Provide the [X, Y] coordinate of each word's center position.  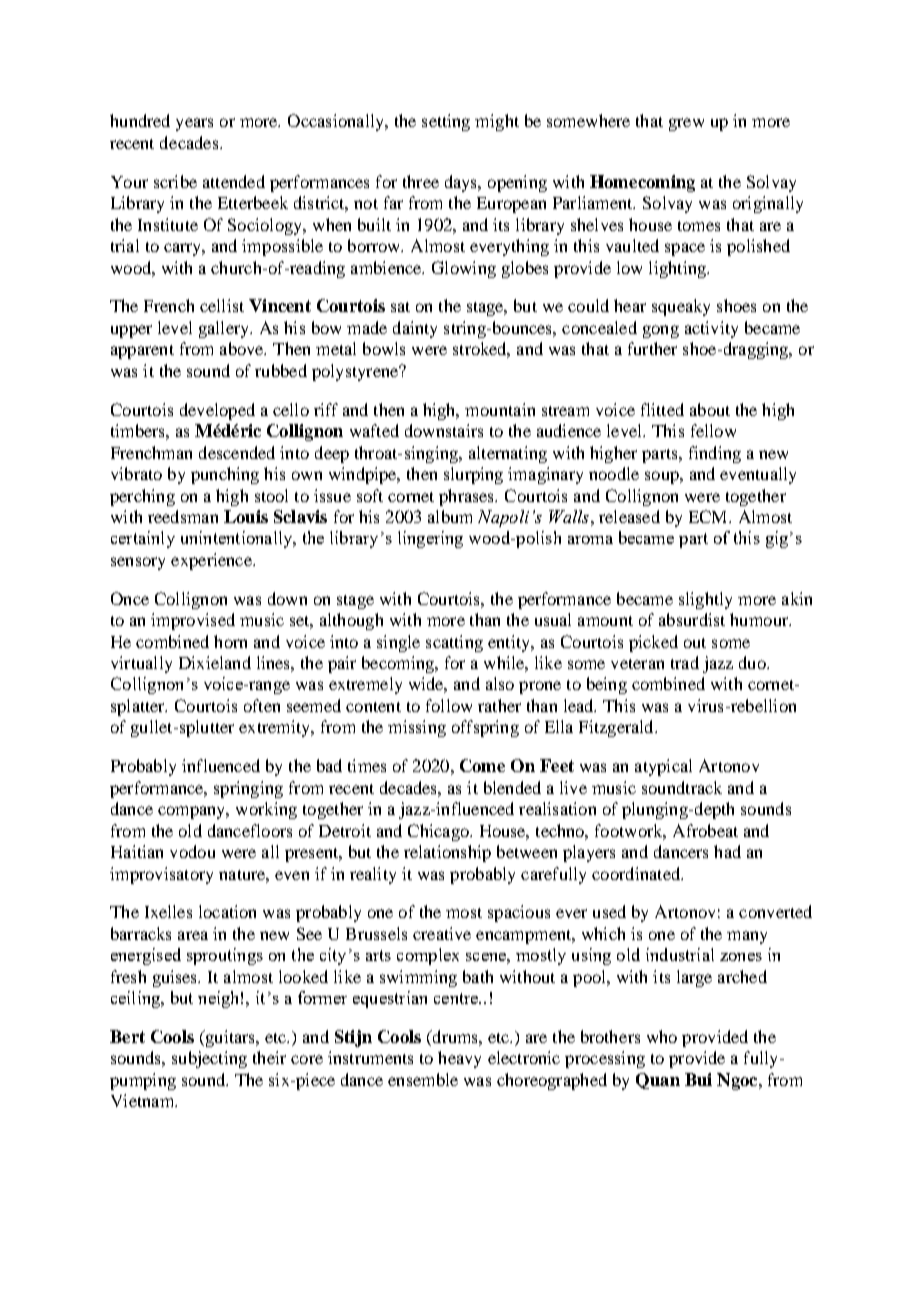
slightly [705, 600]
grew [686, 124]
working [266, 810]
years [194, 124]
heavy [459, 1059]
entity [510, 643]
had [727, 851]
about [710, 409]
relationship [447, 853]
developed [217, 411]
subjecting [209, 1059]
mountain [500, 409]
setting [446, 122]
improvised [193, 621]
